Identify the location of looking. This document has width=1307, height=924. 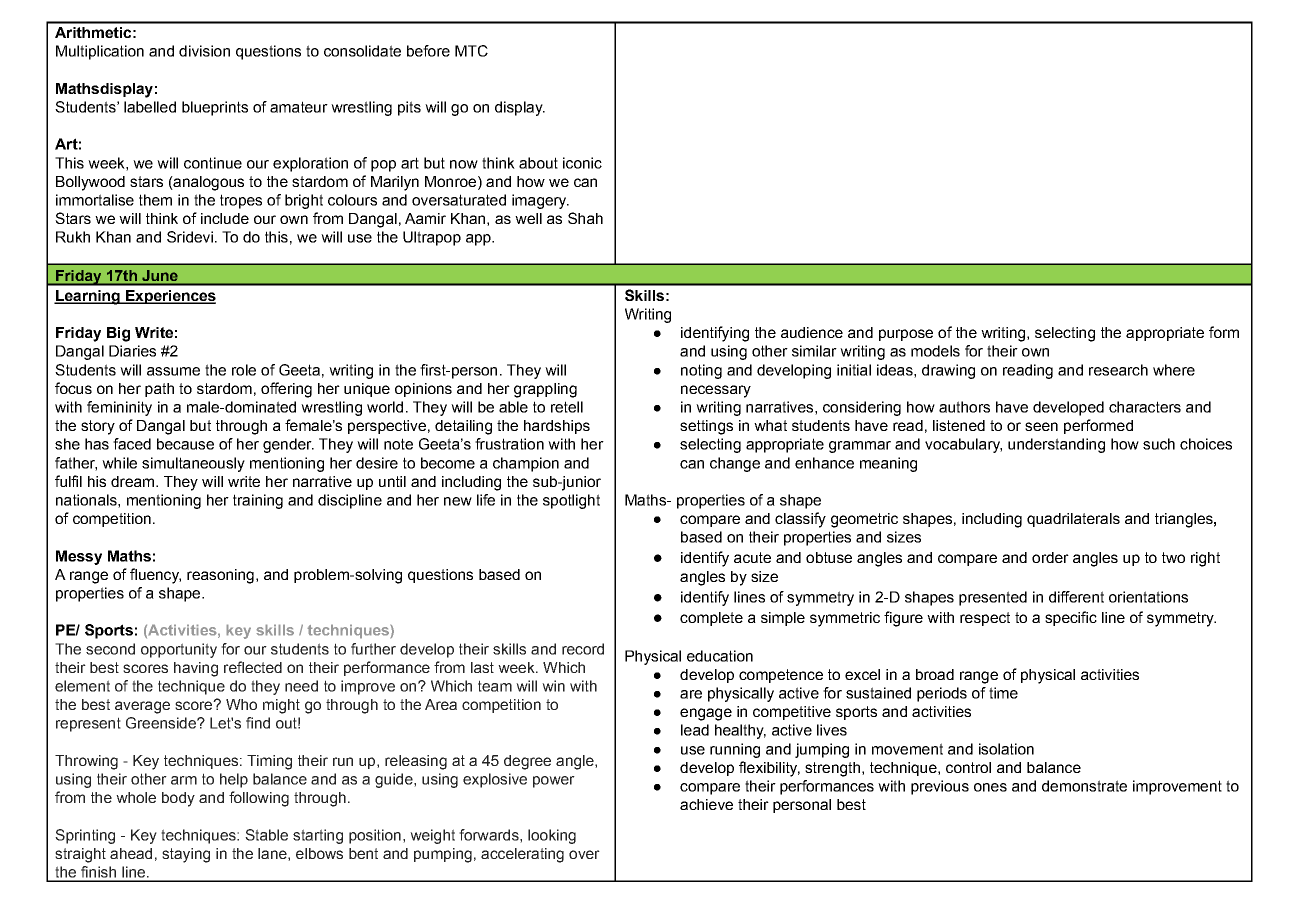
(552, 836).
